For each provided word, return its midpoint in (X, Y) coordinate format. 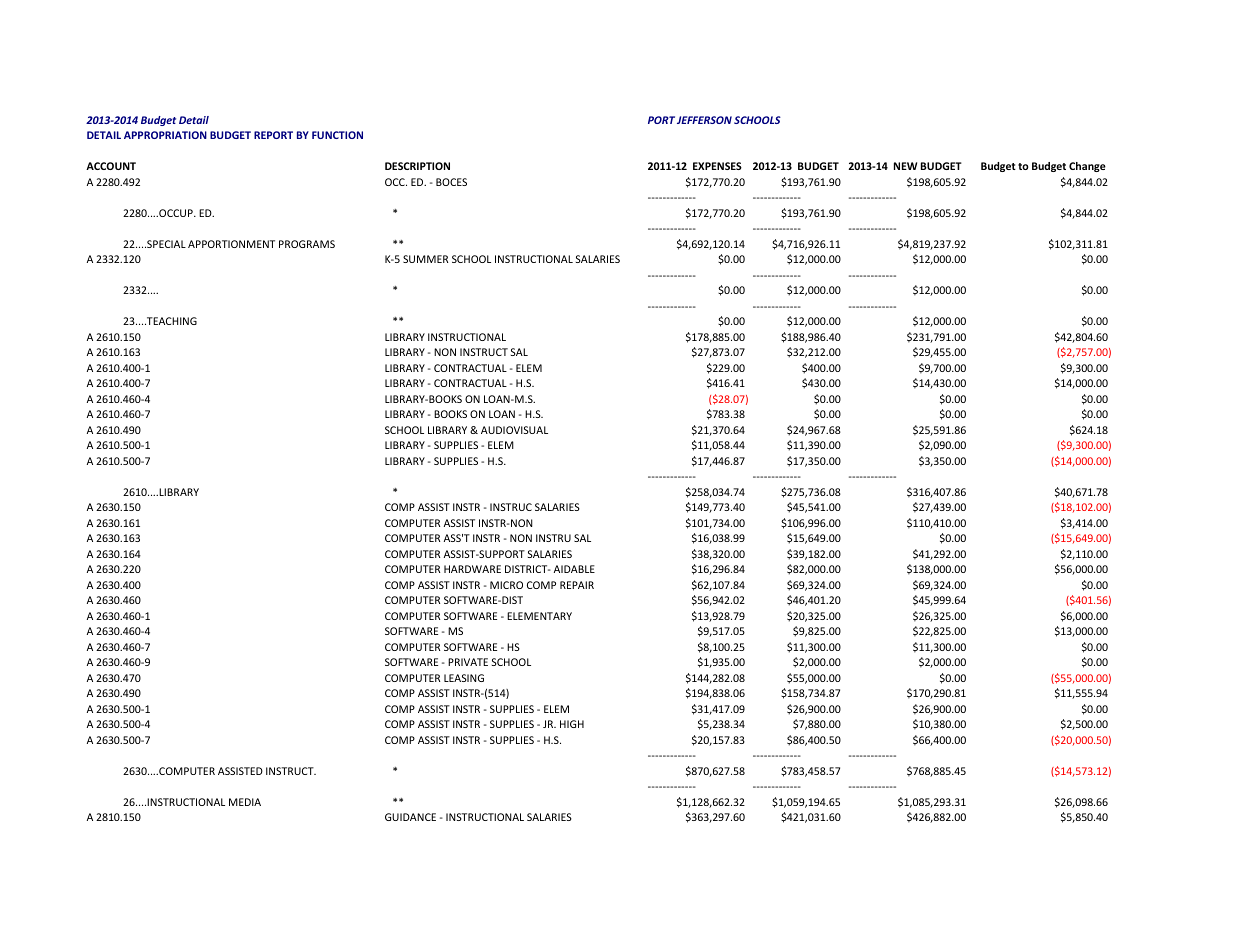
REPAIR (577, 585)
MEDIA (245, 802)
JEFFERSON (704, 120)
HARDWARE (472, 569)
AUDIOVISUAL (514, 430)
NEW (905, 166)
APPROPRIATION (165, 135)
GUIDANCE (410, 817)
